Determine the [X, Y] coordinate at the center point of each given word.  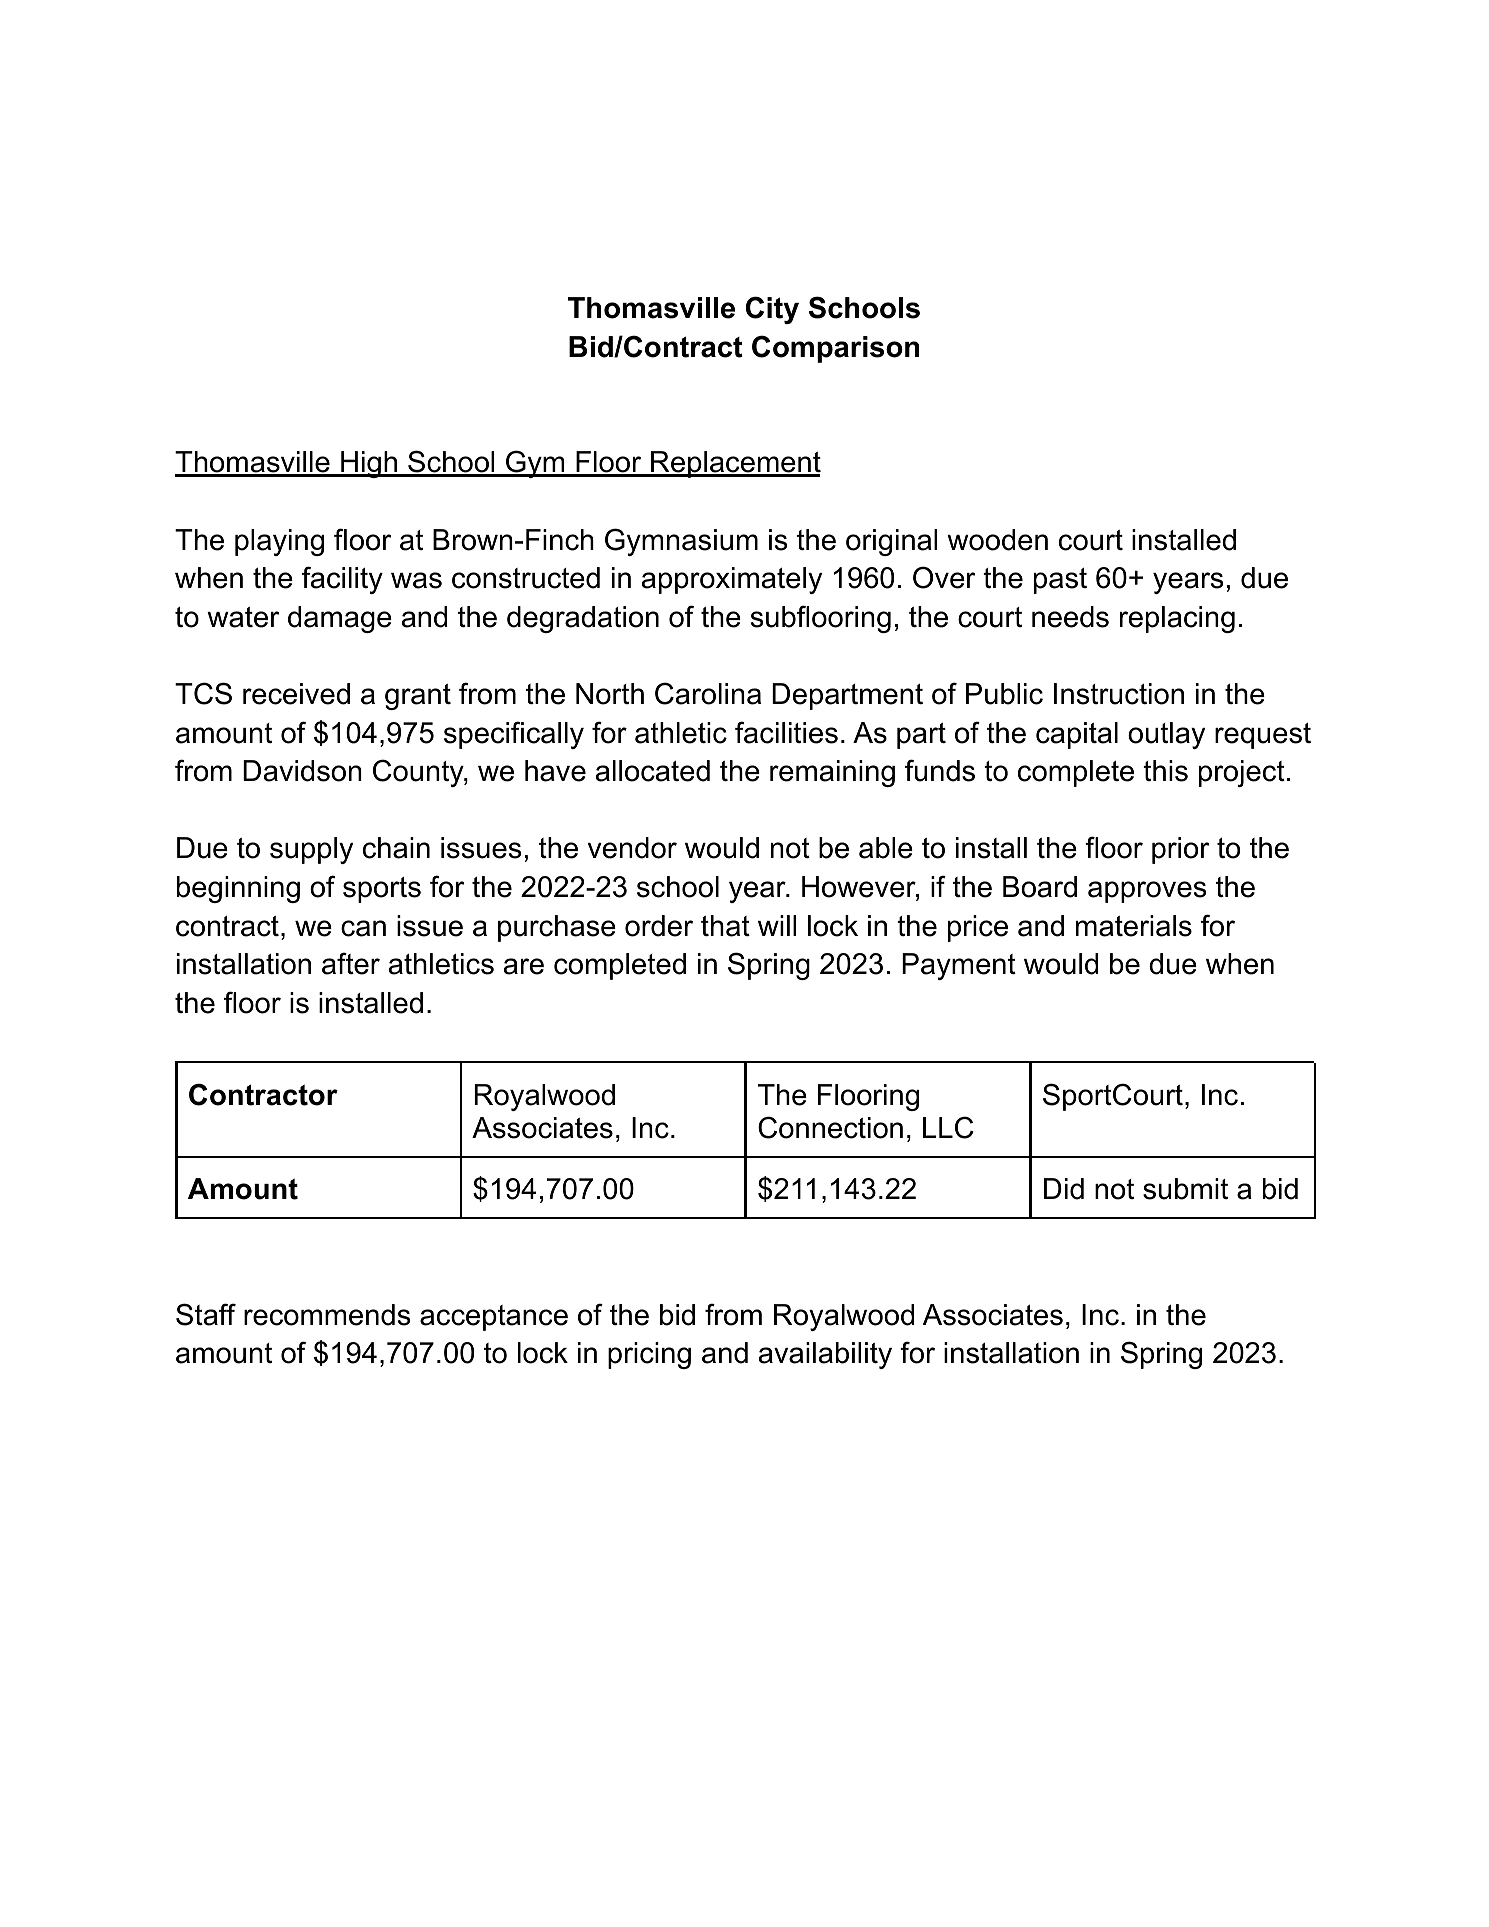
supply [311, 850]
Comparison [835, 349]
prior [1180, 850]
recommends [327, 1315]
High [369, 464]
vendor [632, 848]
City [772, 310]
